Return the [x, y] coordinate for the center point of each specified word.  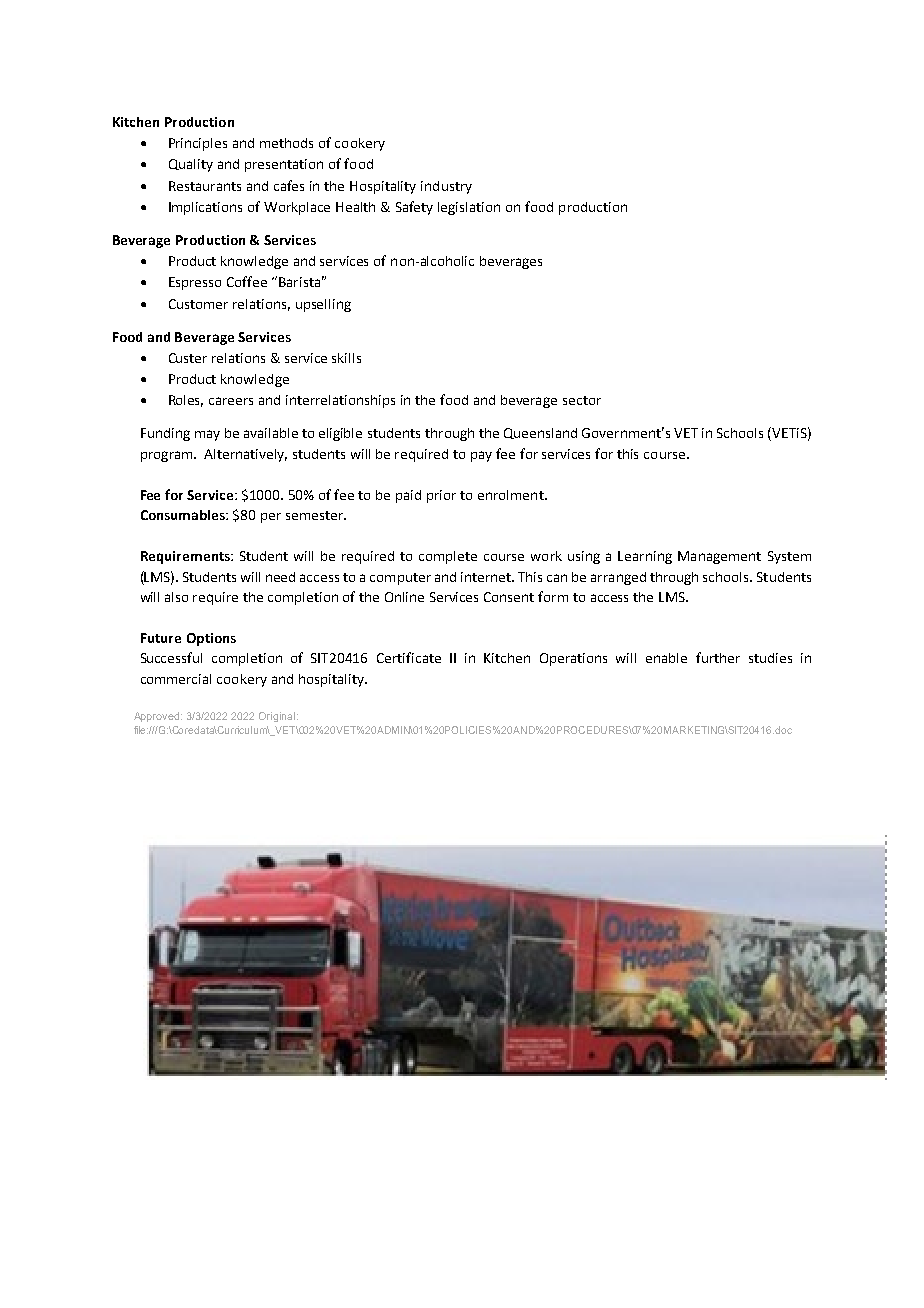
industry [446, 187]
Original [277, 717]
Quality [191, 165]
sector [582, 400]
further [718, 657]
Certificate [409, 657]
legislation [469, 208]
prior [441, 496]
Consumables [184, 515]
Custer [188, 358]
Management [719, 557]
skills [346, 358]
